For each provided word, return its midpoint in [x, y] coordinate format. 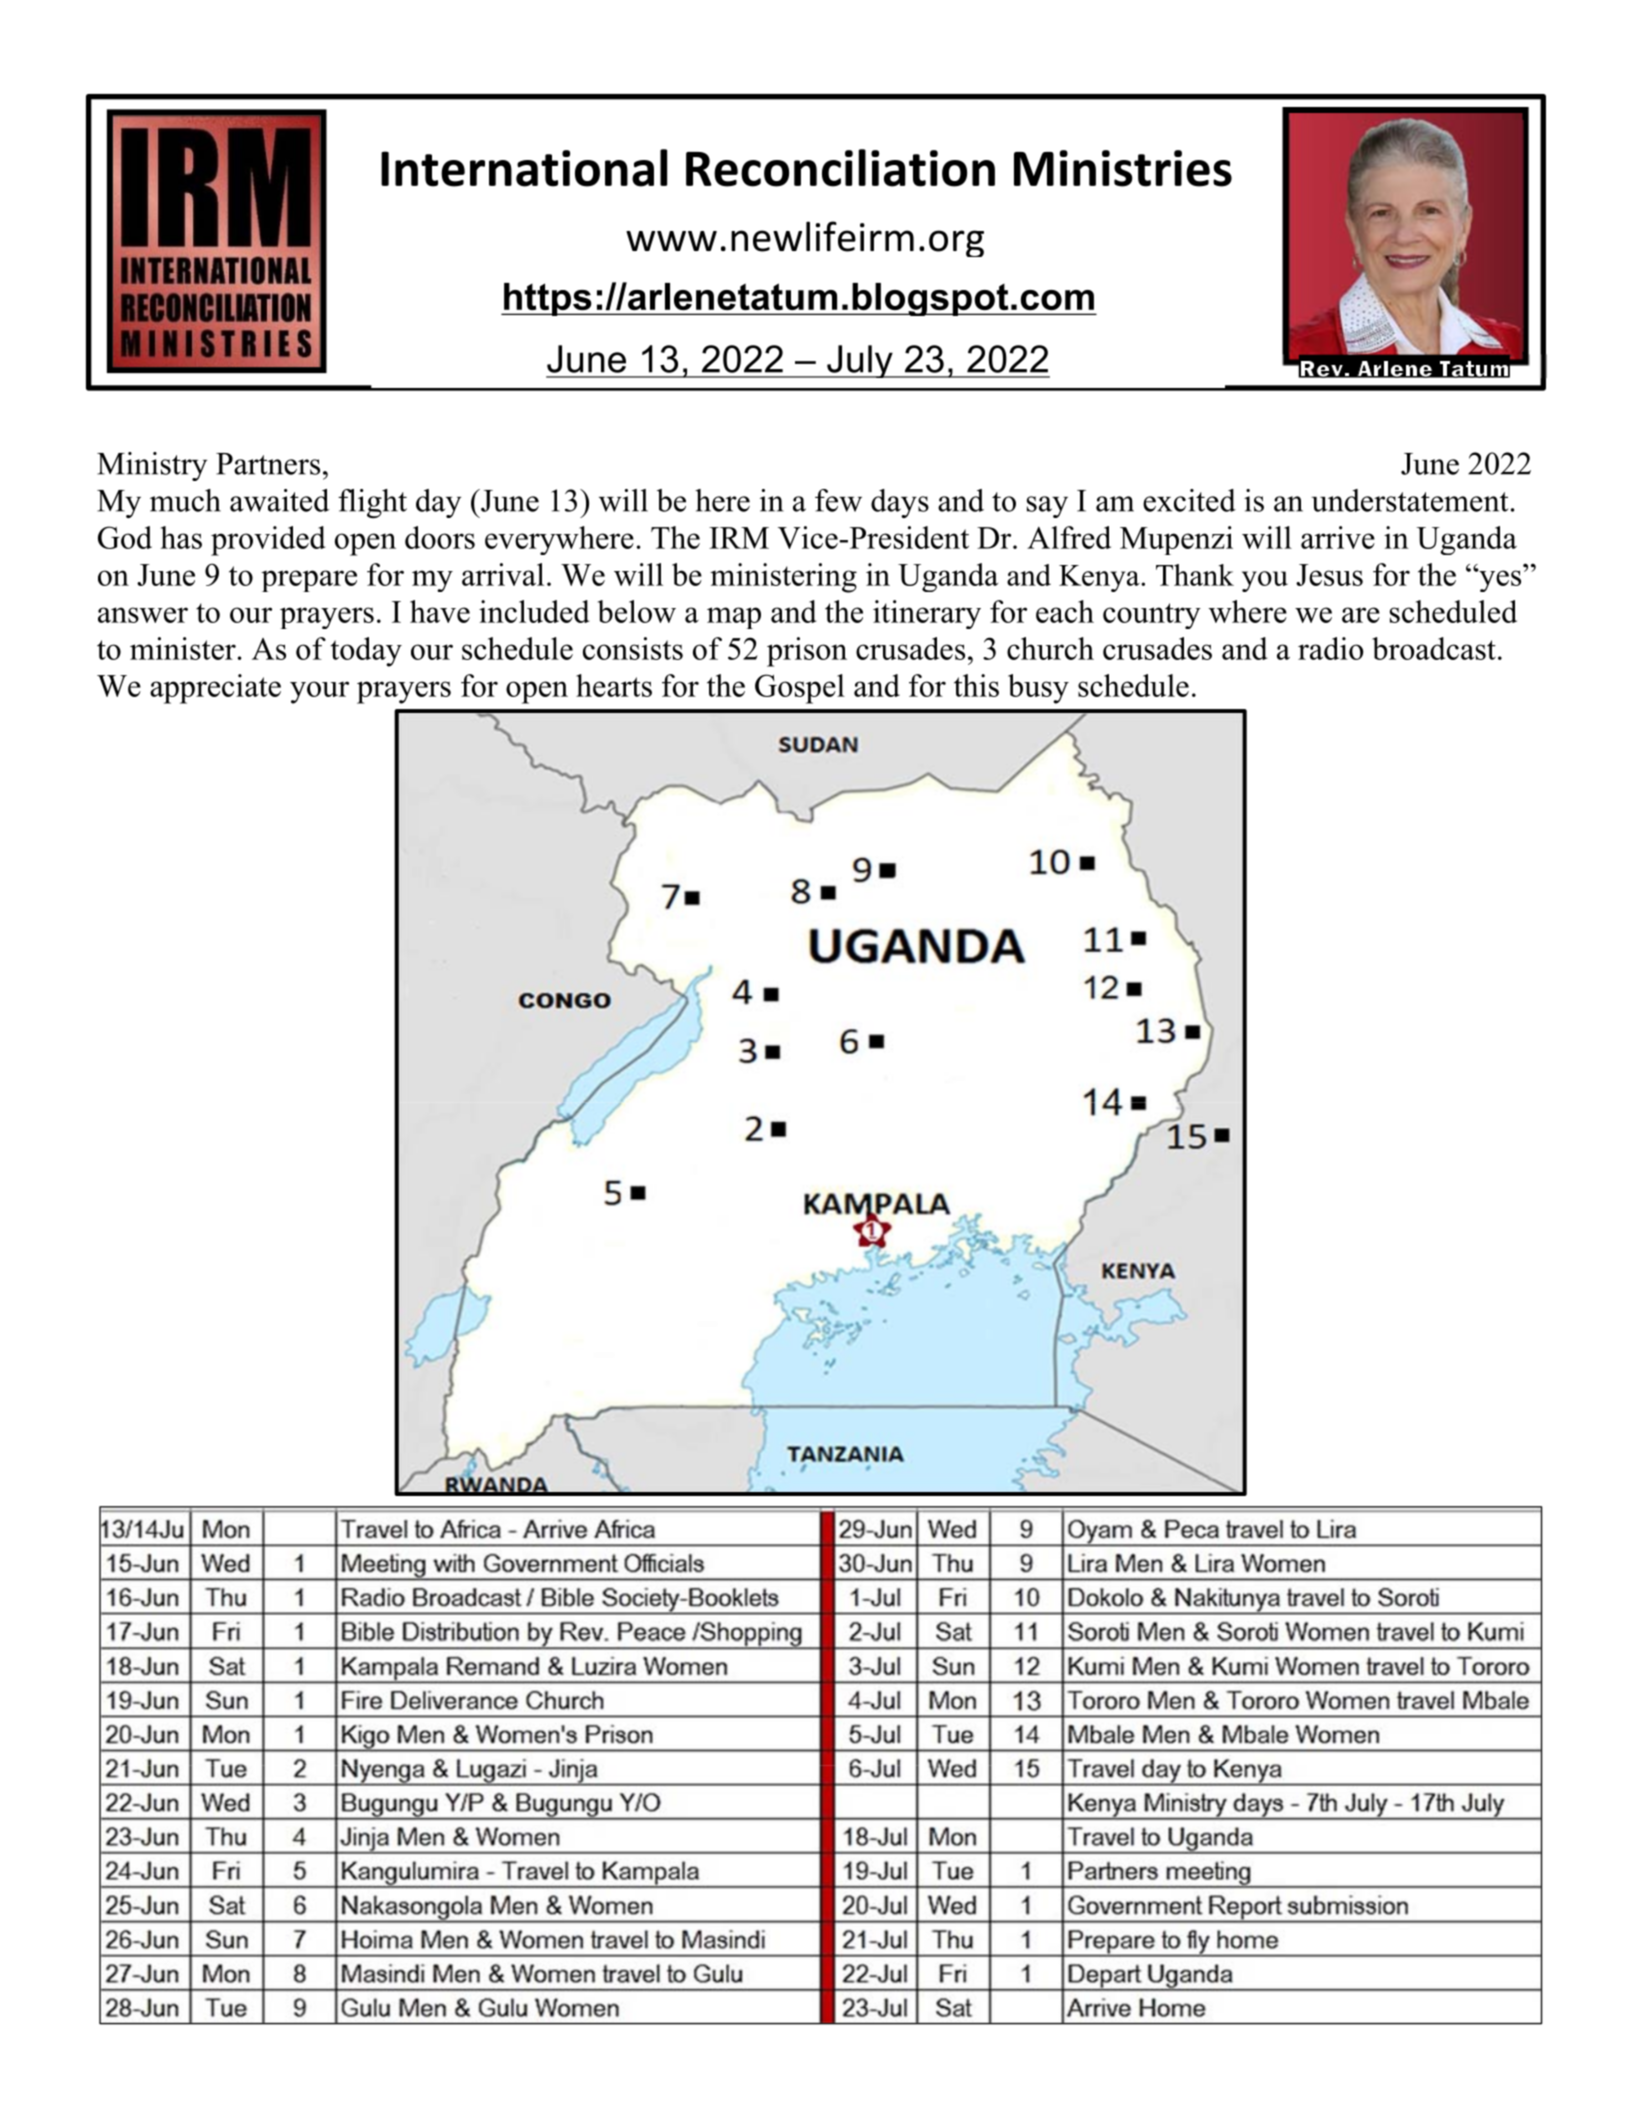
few [838, 500]
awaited [280, 500]
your [319, 692]
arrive [1338, 537]
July [860, 361]
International [524, 168]
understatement [1410, 500]
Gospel [800, 689]
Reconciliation [840, 168]
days [900, 503]
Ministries [1123, 168]
